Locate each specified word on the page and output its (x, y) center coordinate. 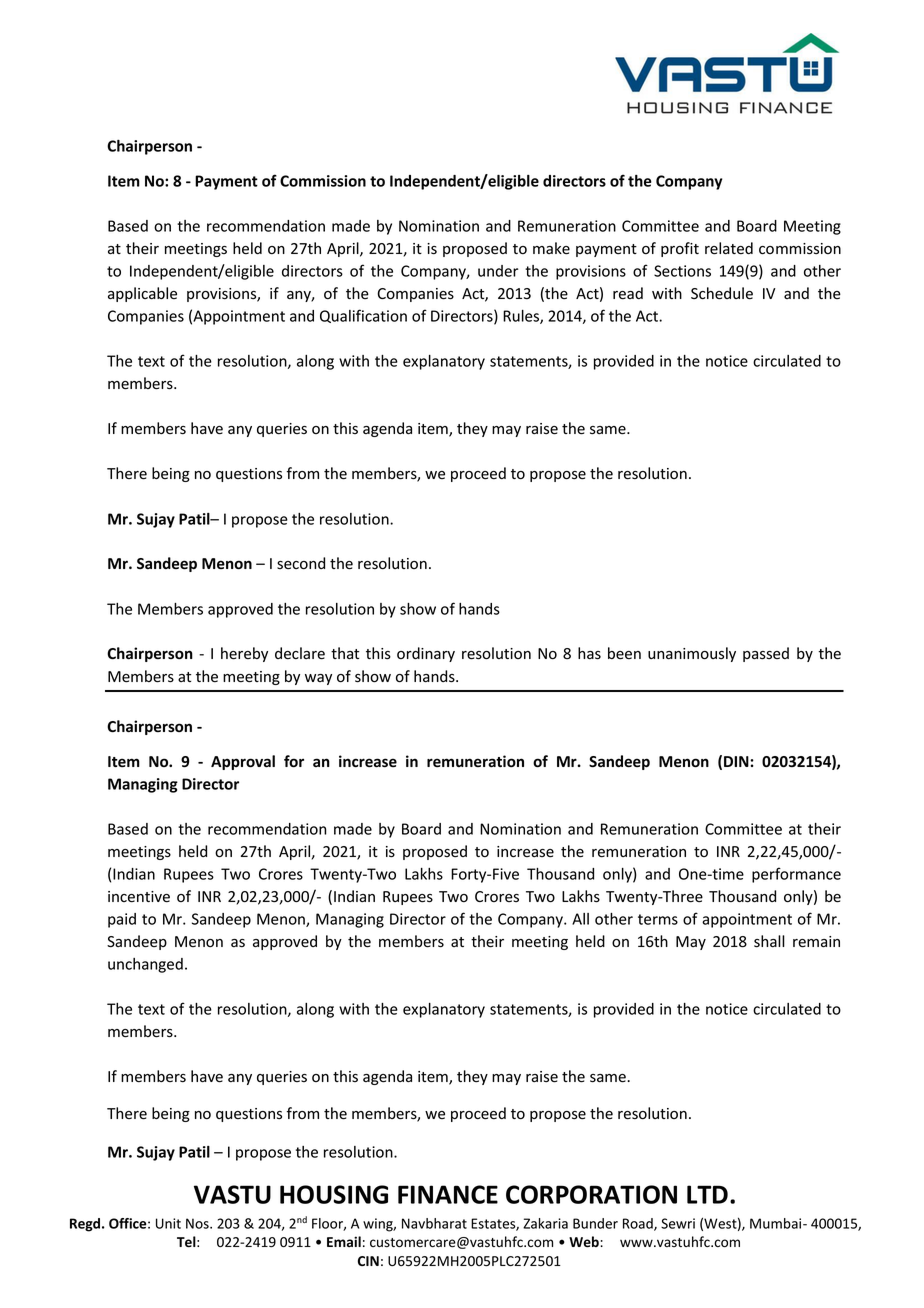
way (318, 679)
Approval (243, 762)
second (301, 563)
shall (769, 941)
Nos (198, 1223)
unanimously (692, 654)
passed (766, 654)
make (551, 248)
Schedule (722, 293)
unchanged (145, 965)
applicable (142, 294)
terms (658, 919)
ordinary (426, 654)
